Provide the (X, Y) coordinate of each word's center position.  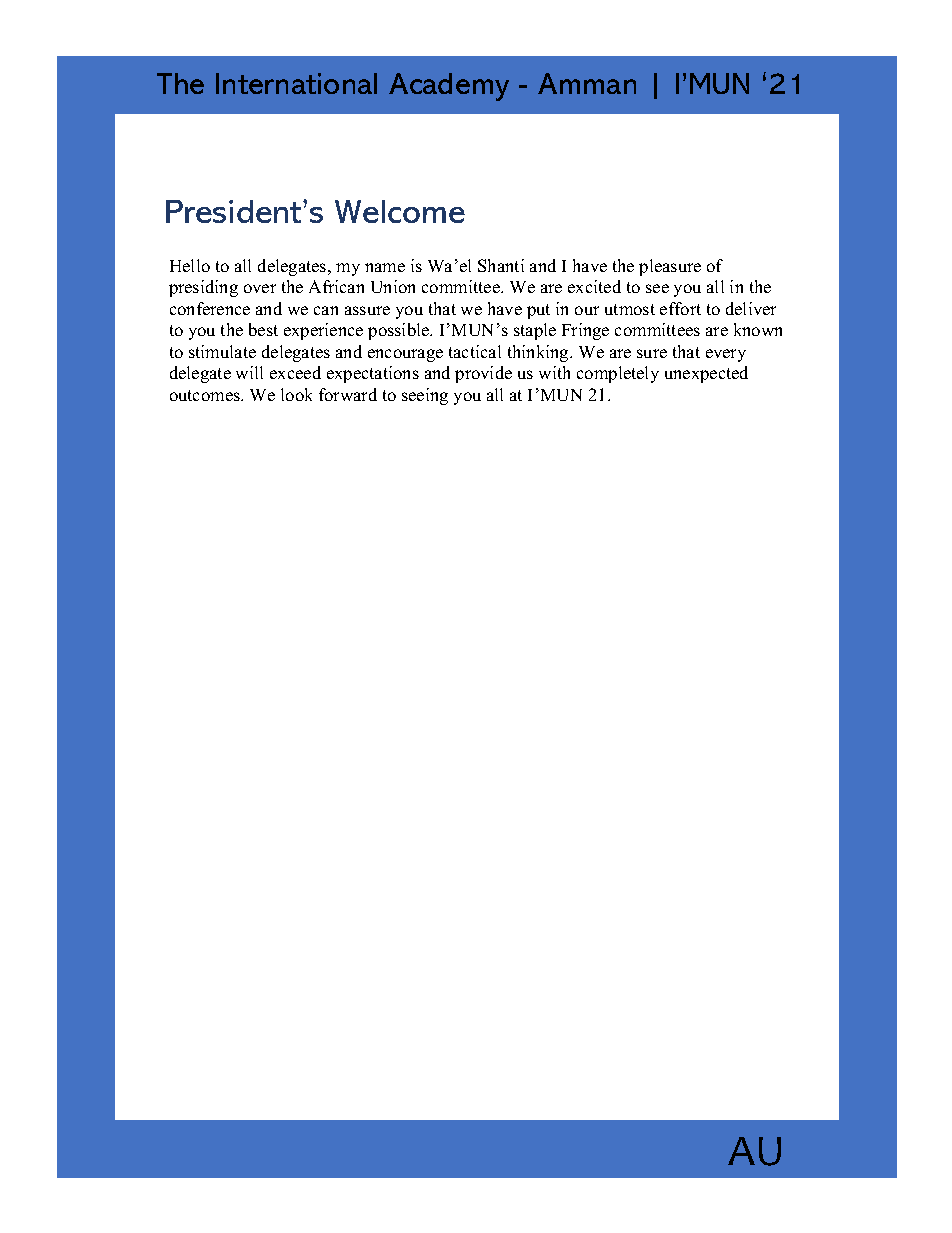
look (296, 394)
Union (393, 286)
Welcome (400, 211)
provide (483, 374)
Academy (449, 87)
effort (680, 308)
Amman (587, 83)
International (296, 83)
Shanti (501, 265)
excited (594, 286)
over (260, 288)
